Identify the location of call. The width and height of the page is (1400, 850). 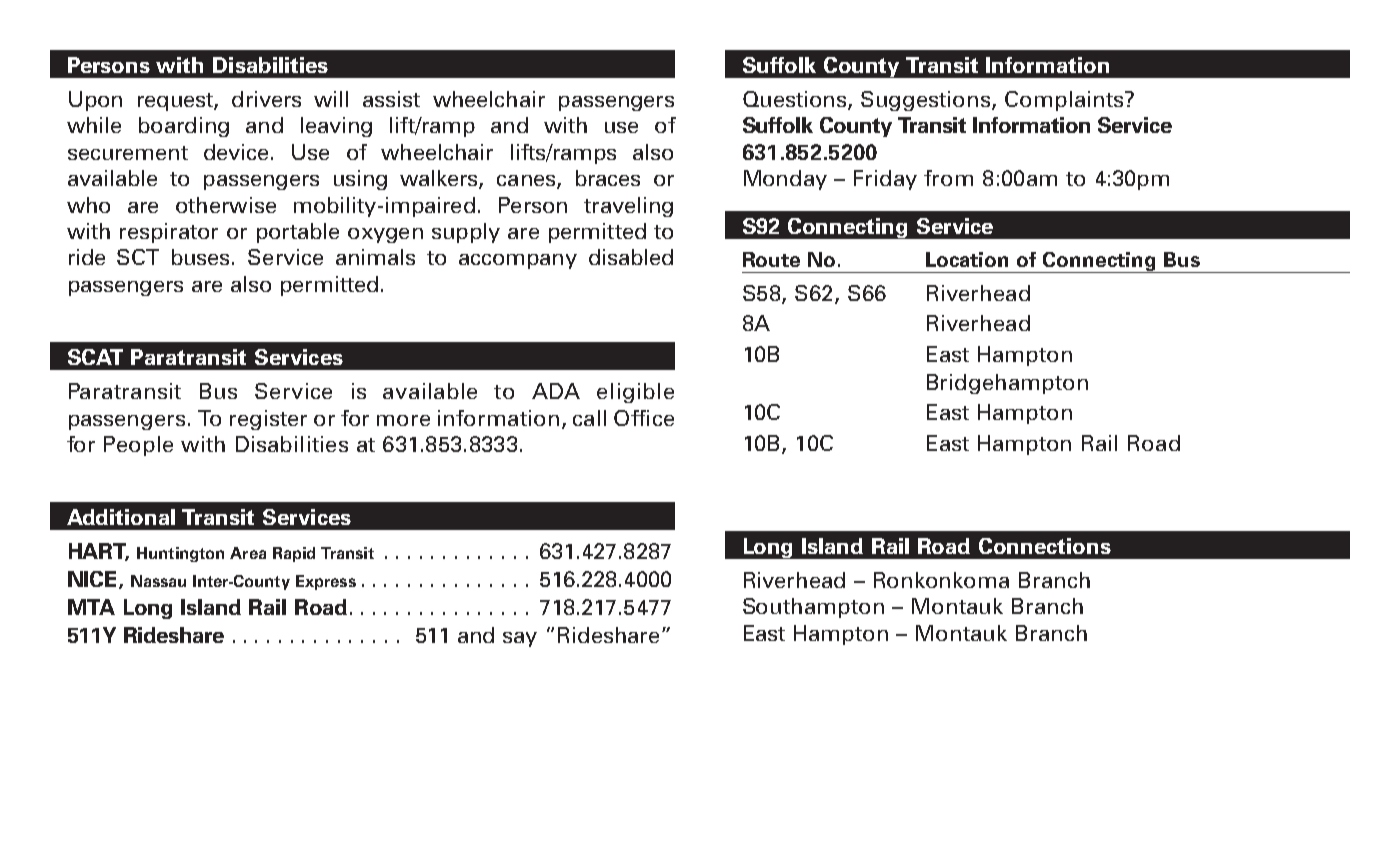
(589, 418).
